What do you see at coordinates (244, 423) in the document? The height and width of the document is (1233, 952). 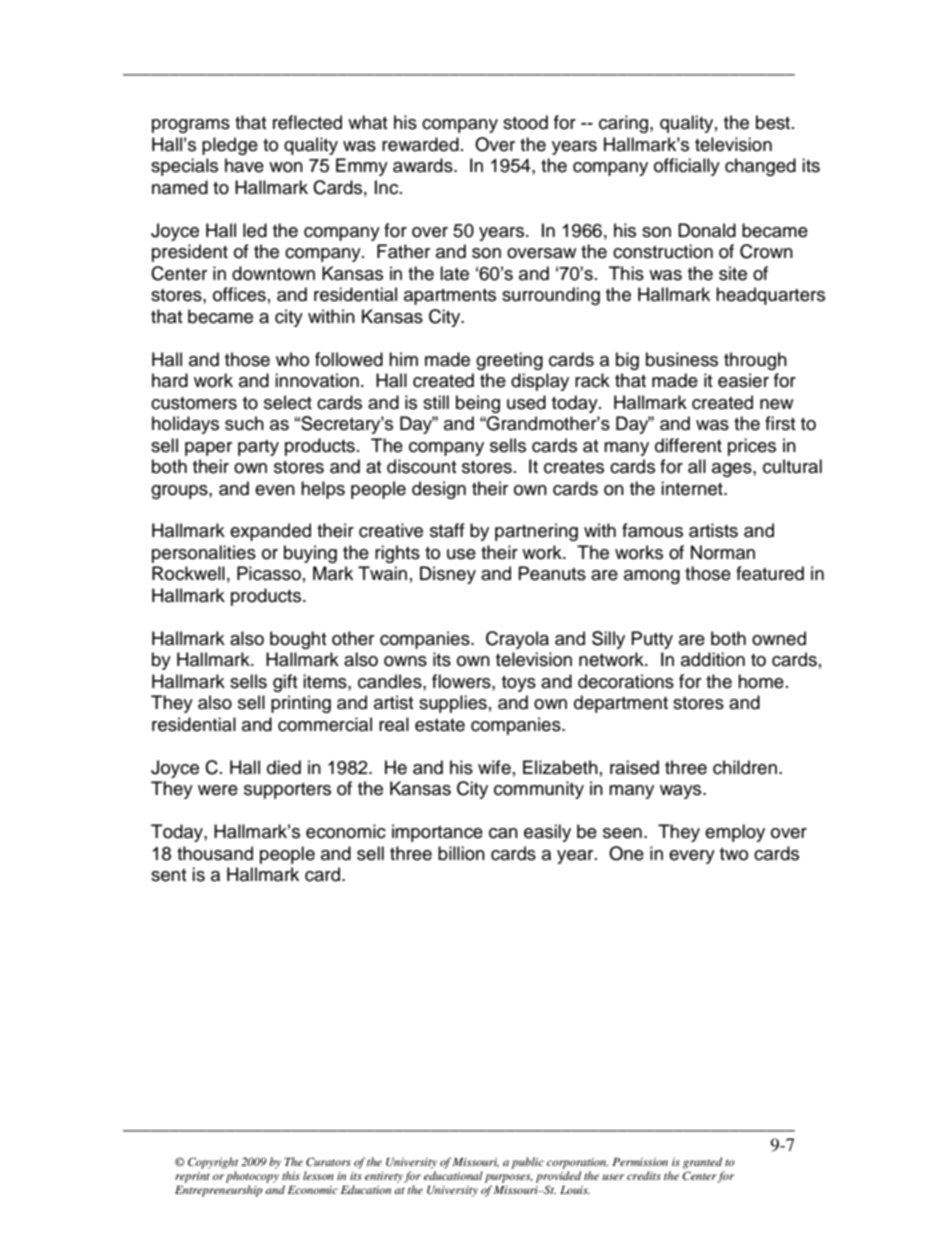 I see `such` at bounding box center [244, 423].
